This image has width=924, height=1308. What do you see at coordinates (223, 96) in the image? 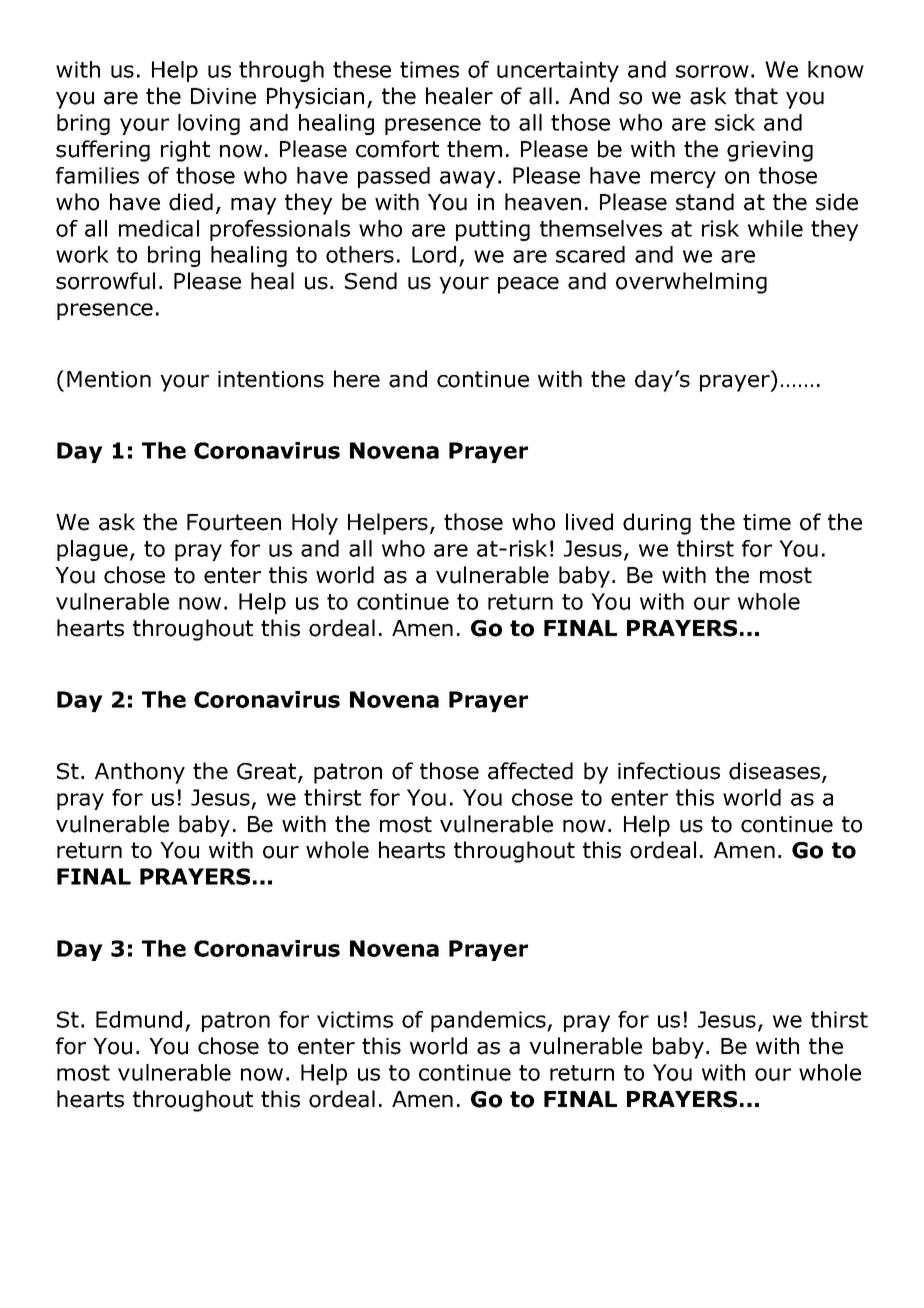
I see `Divine` at bounding box center [223, 96].
